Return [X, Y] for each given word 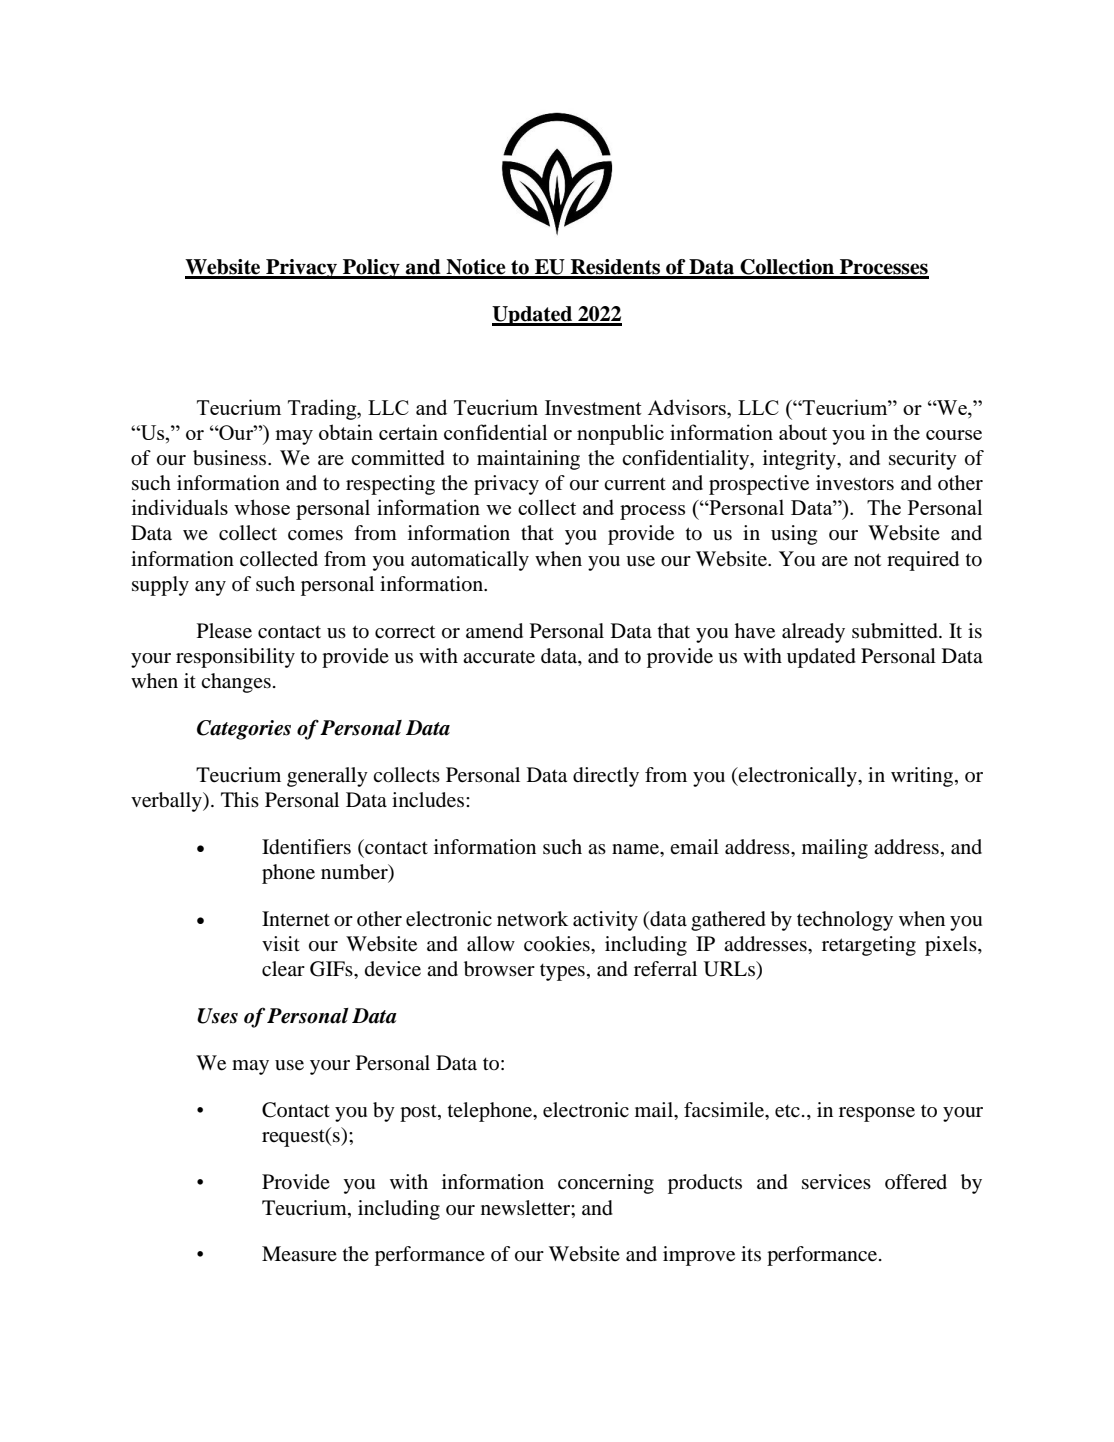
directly [606, 777]
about [803, 432]
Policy [371, 269]
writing [923, 777]
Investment [593, 407]
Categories [244, 730]
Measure [299, 1253]
